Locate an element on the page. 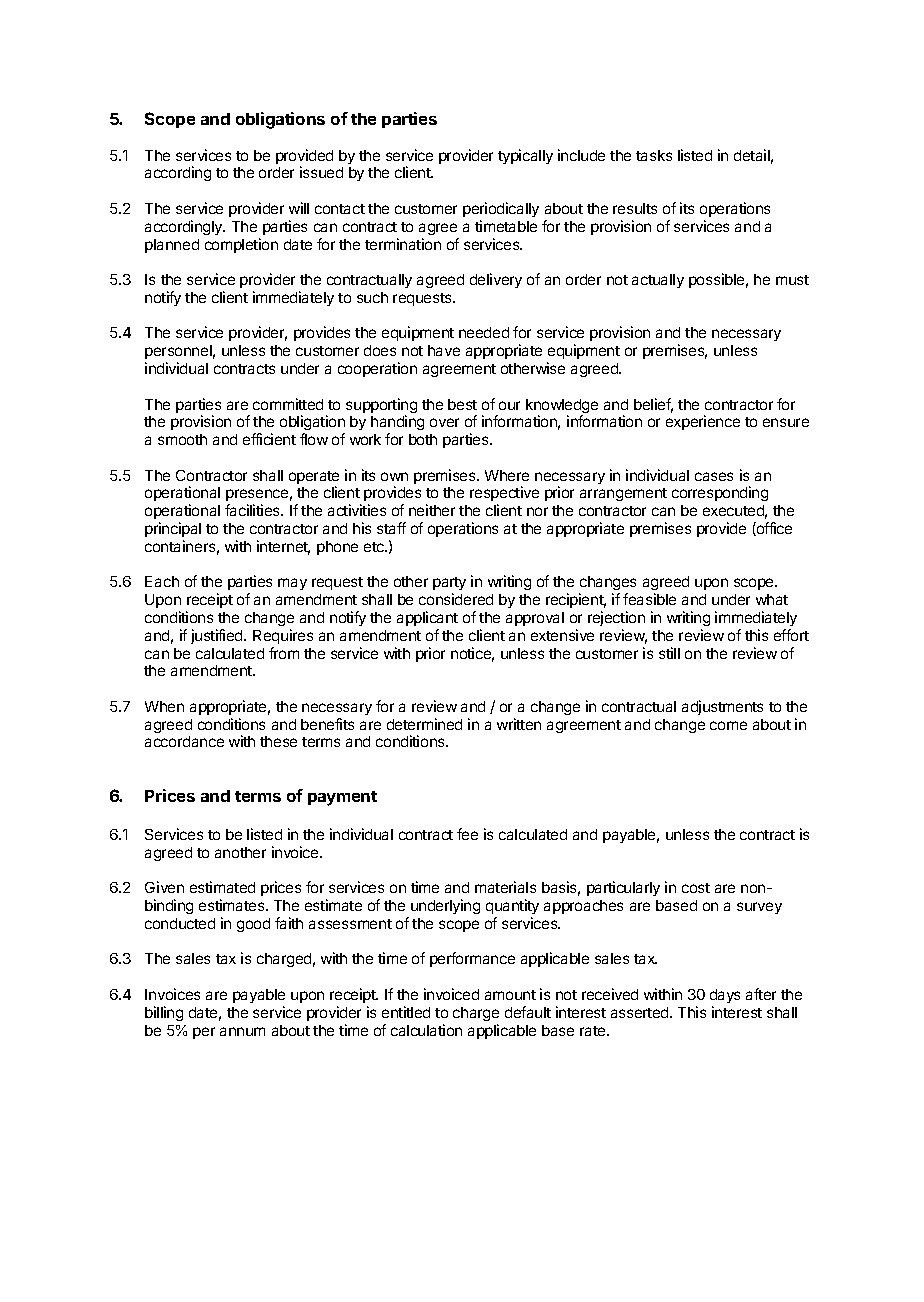  periodically is located at coordinates (501, 209).
